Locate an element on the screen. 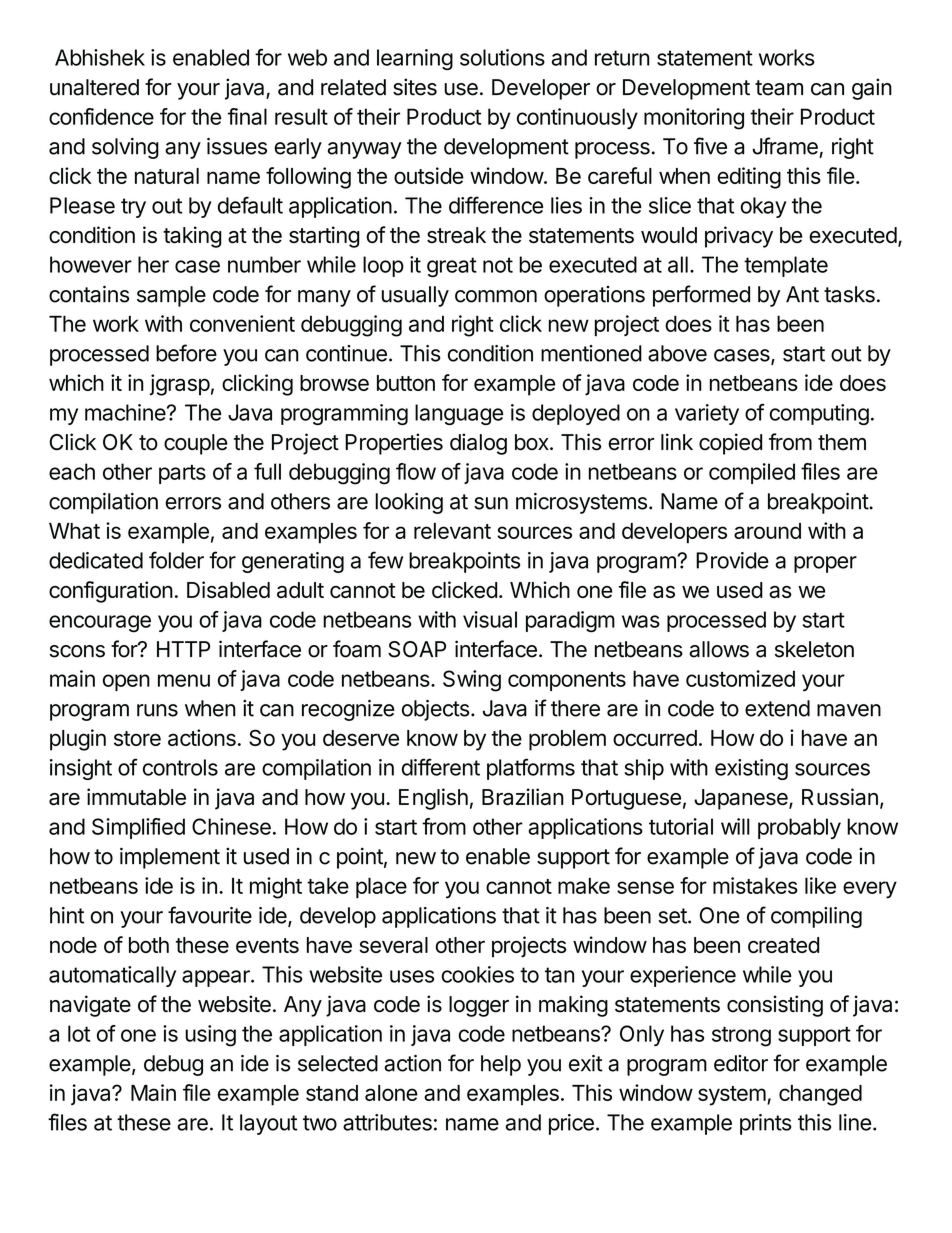  visual is located at coordinates (490, 619).
